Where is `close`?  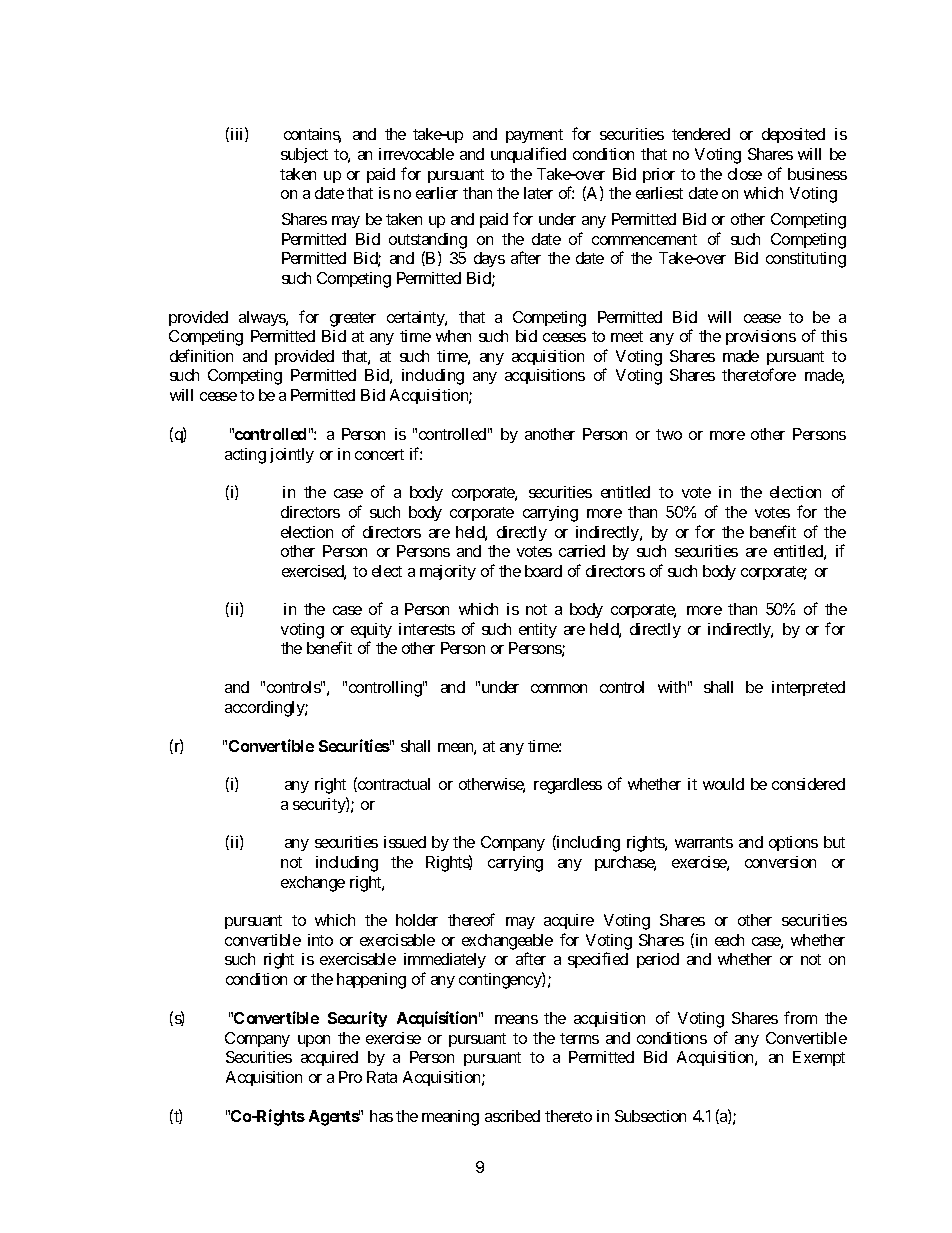
close is located at coordinates (745, 174).
